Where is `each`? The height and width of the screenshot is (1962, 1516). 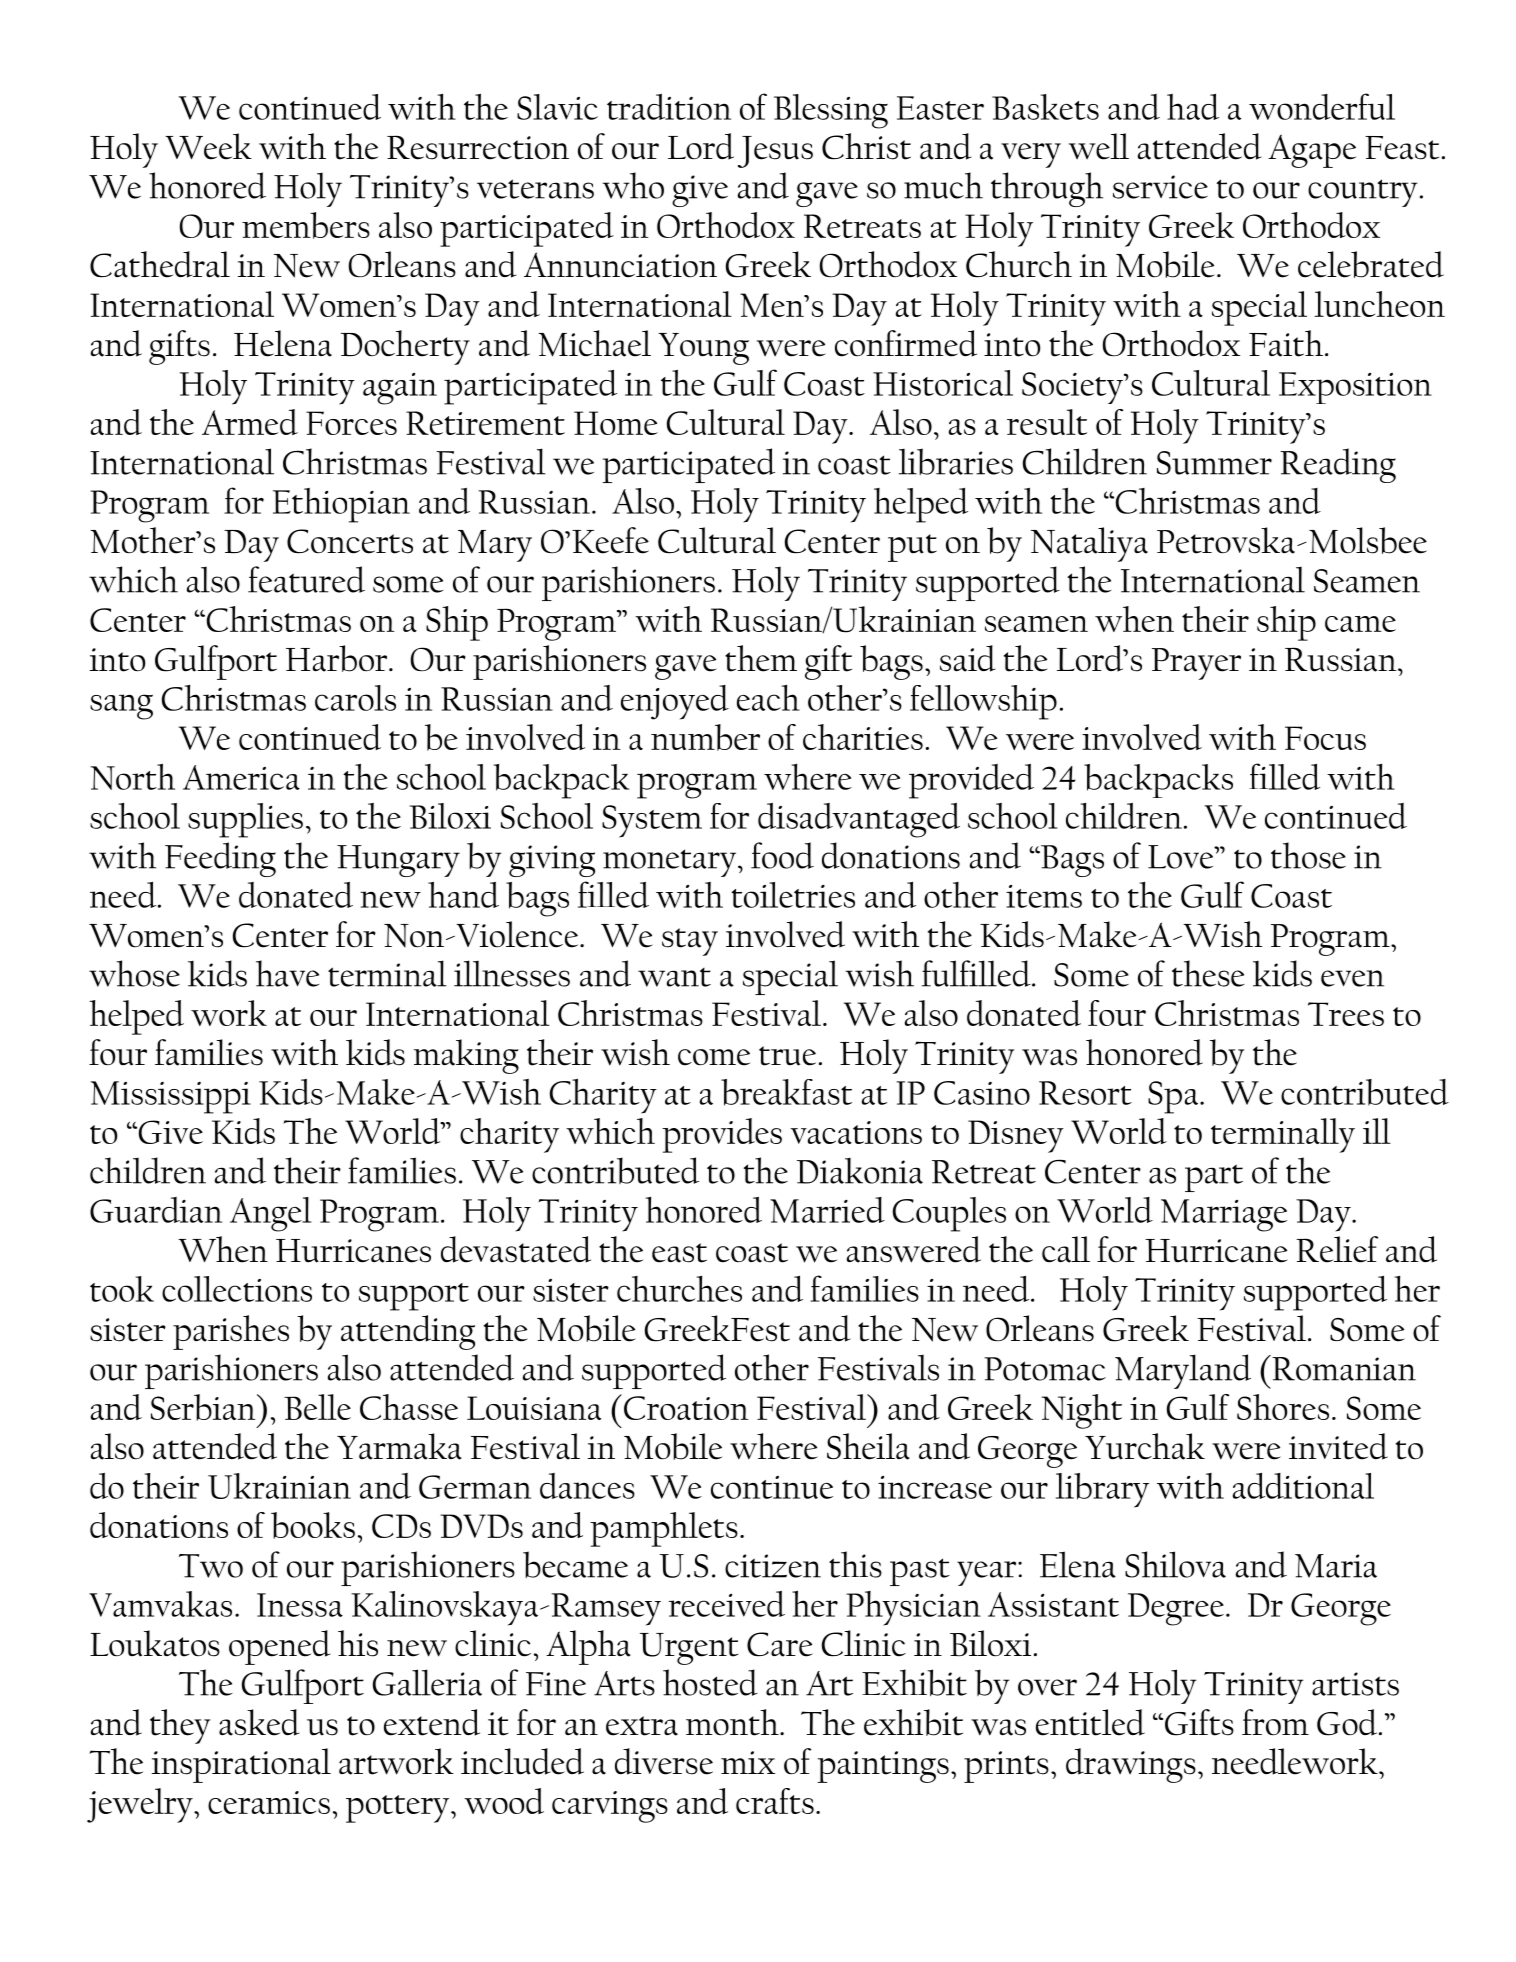
each is located at coordinates (768, 697).
